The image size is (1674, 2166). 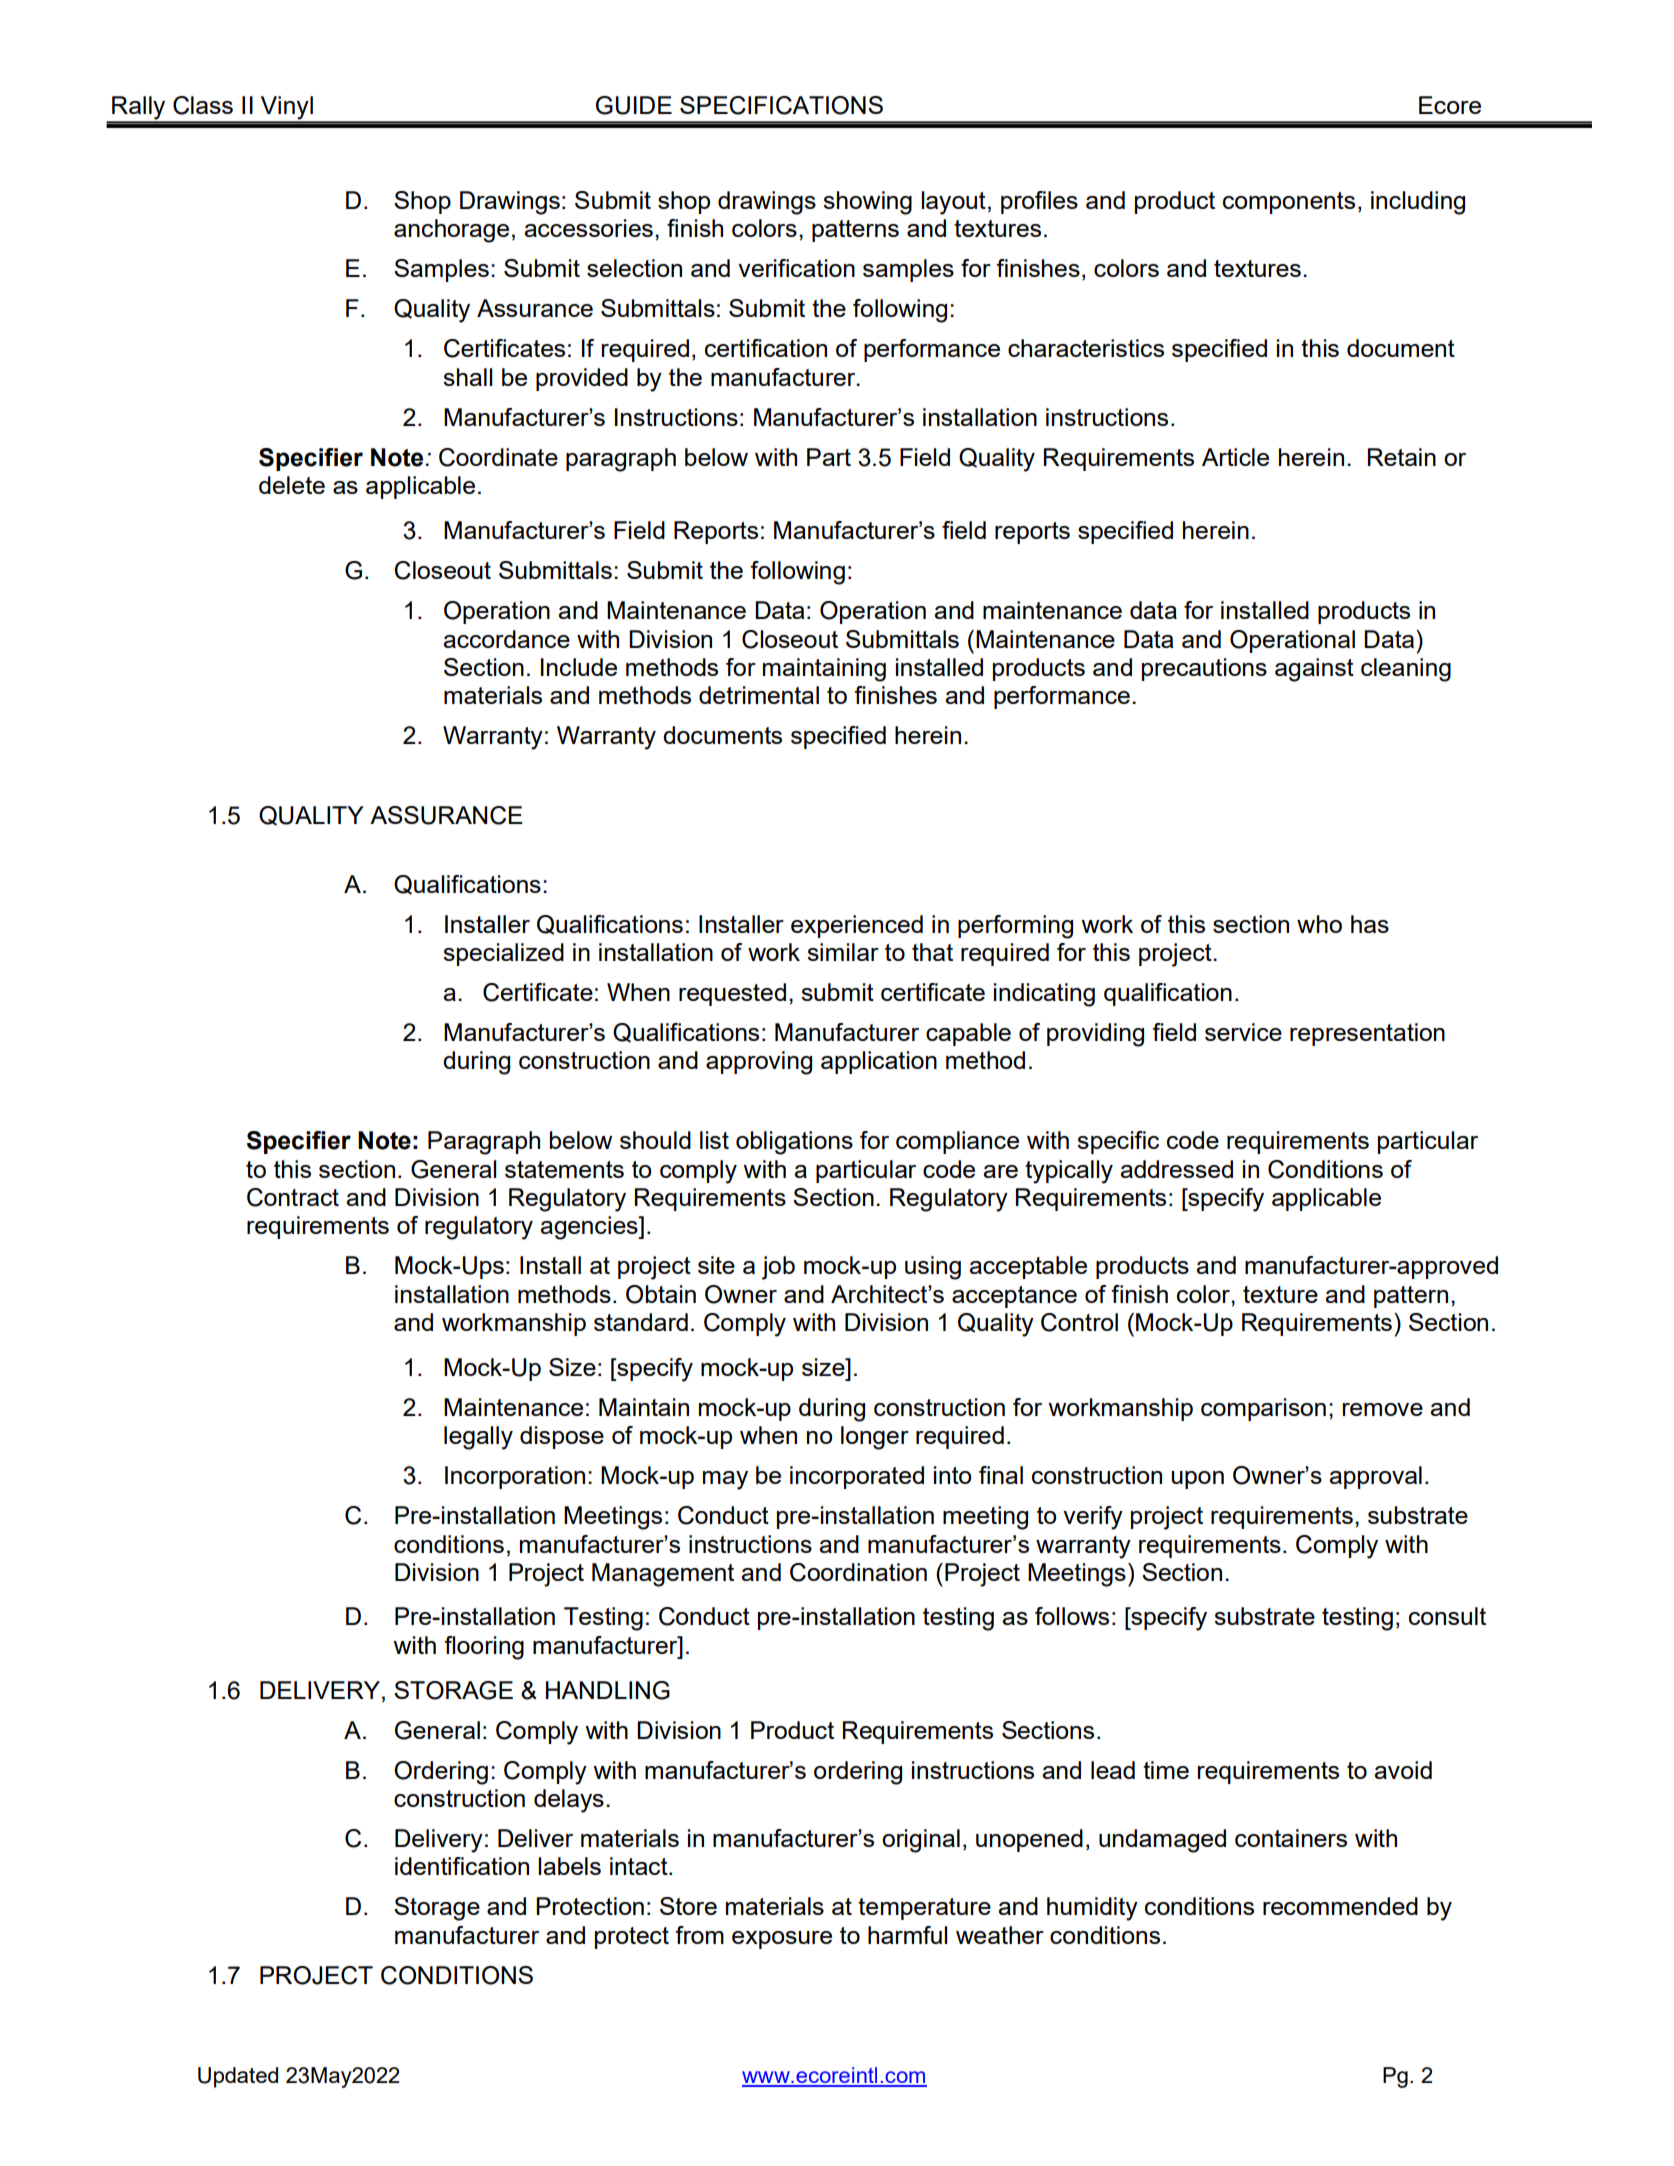 I want to click on anchorage, so click(x=451, y=231).
